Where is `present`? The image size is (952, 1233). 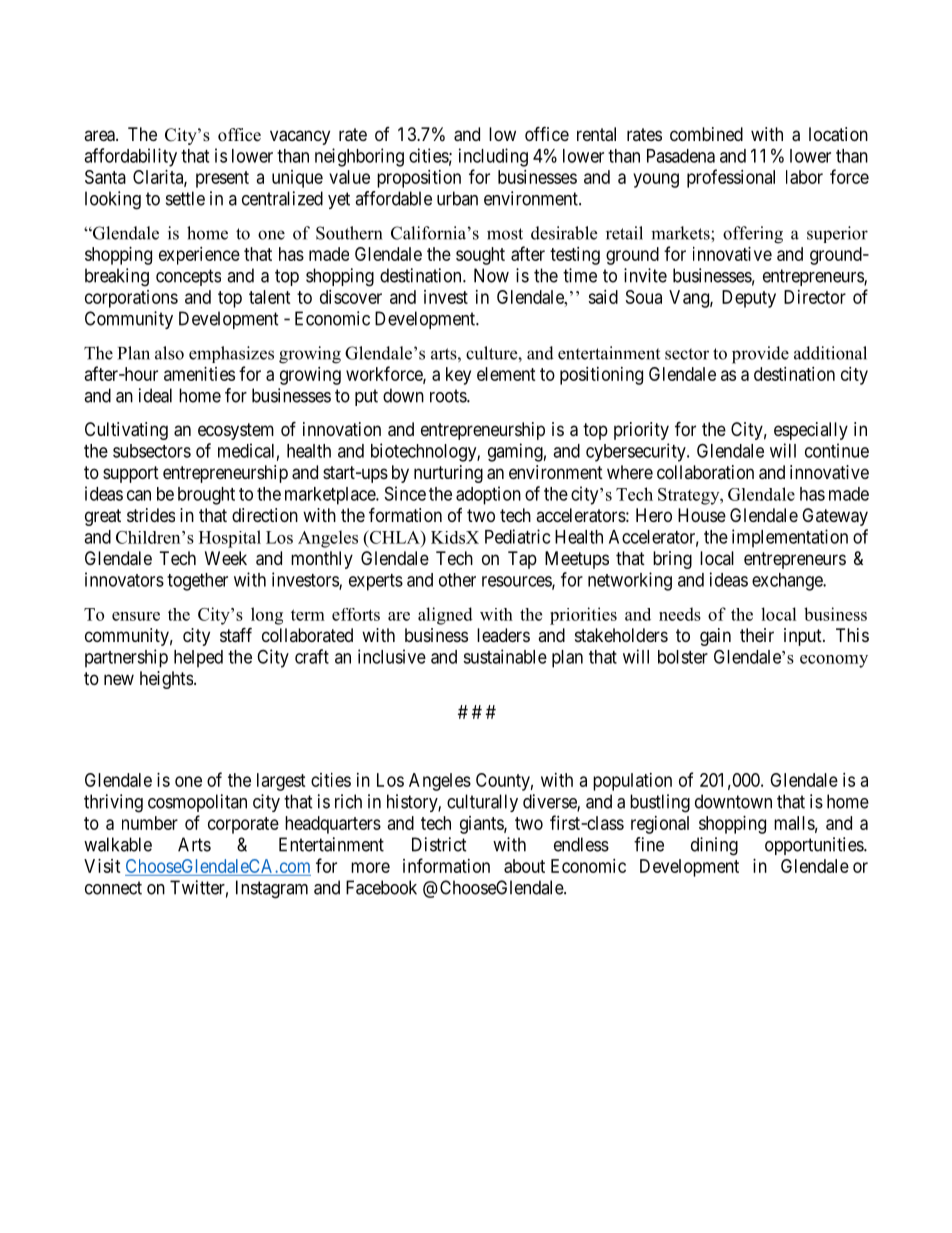
present is located at coordinates (222, 179).
